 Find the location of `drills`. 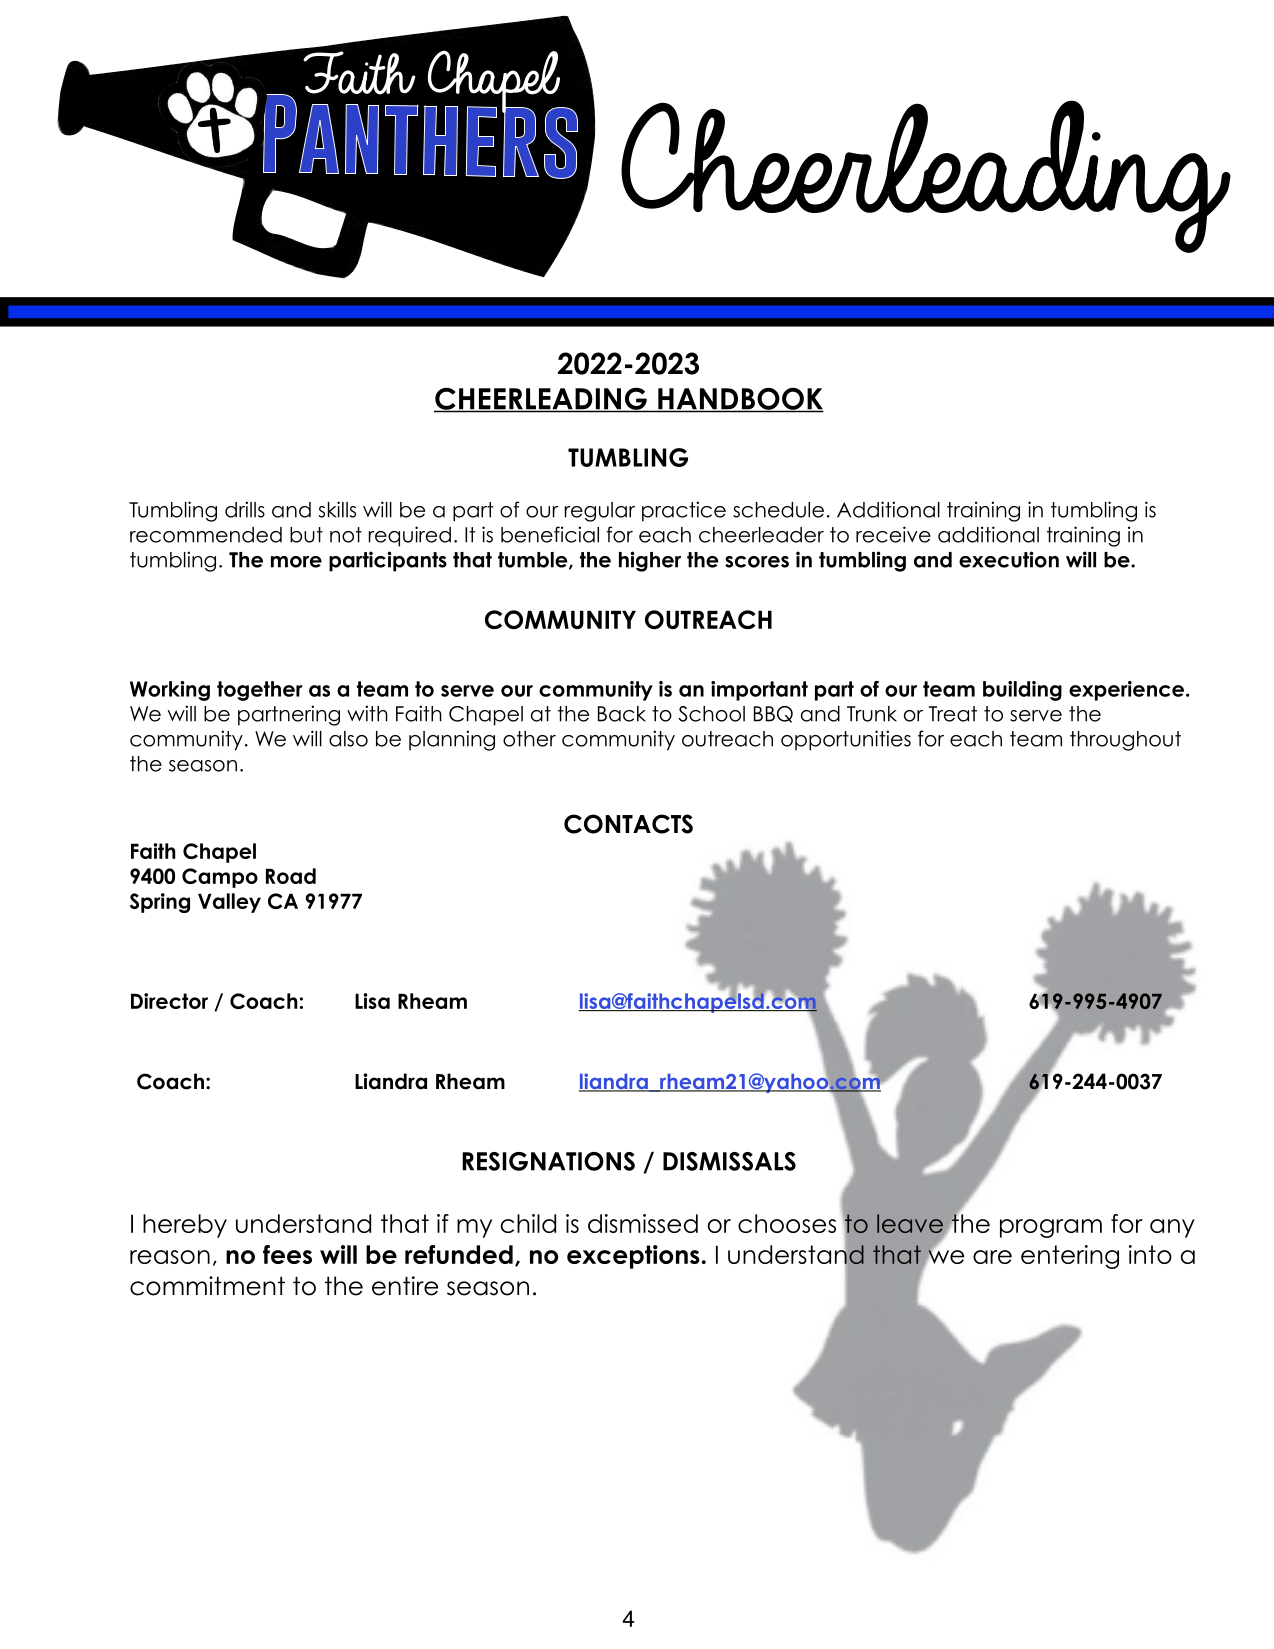

drills is located at coordinates (245, 509).
